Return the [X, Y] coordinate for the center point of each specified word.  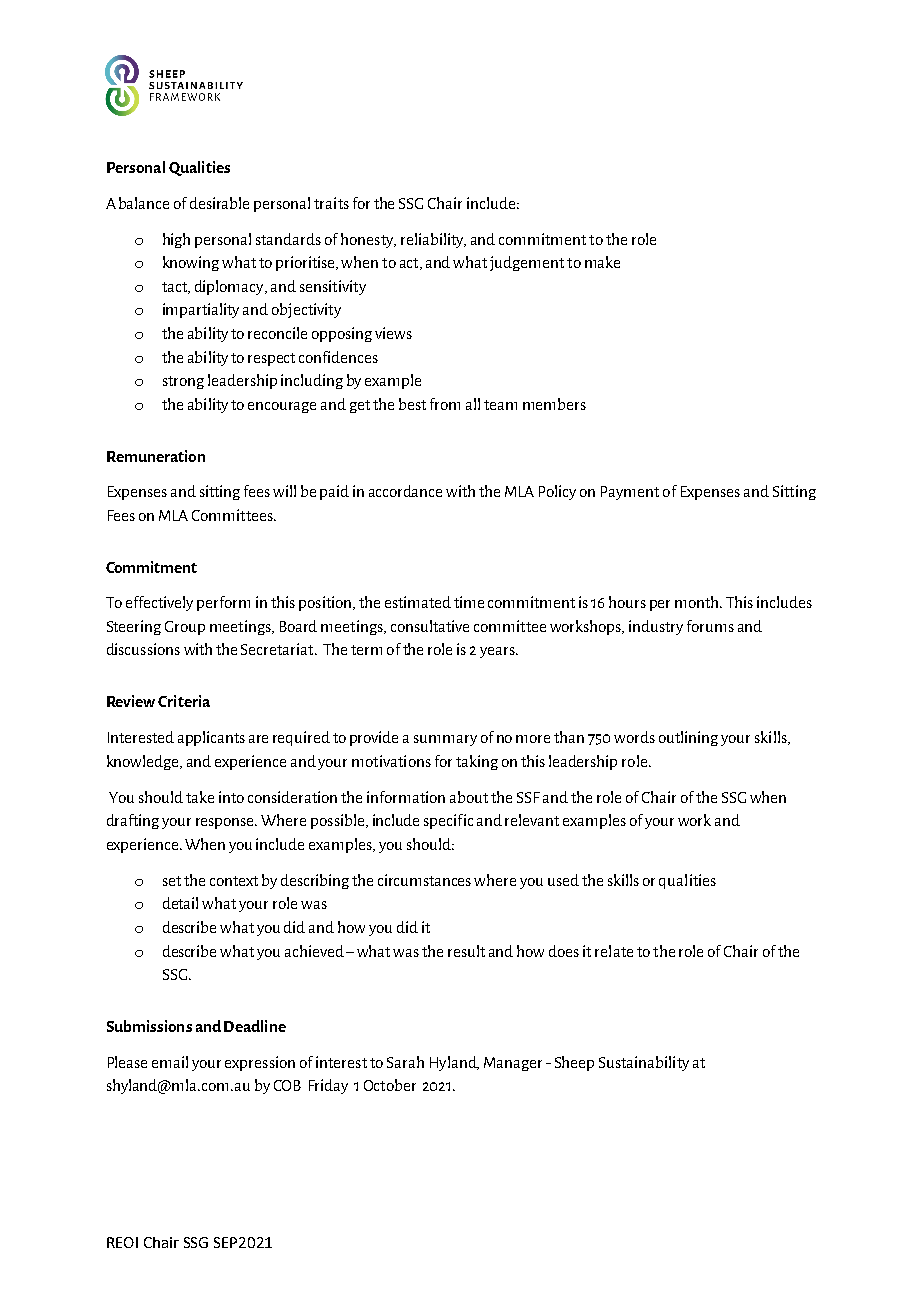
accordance [405, 491]
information [406, 797]
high [176, 240]
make [602, 262]
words [634, 737]
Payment [630, 493]
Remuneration [156, 456]
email [170, 1062]
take [200, 797]
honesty [368, 240]
